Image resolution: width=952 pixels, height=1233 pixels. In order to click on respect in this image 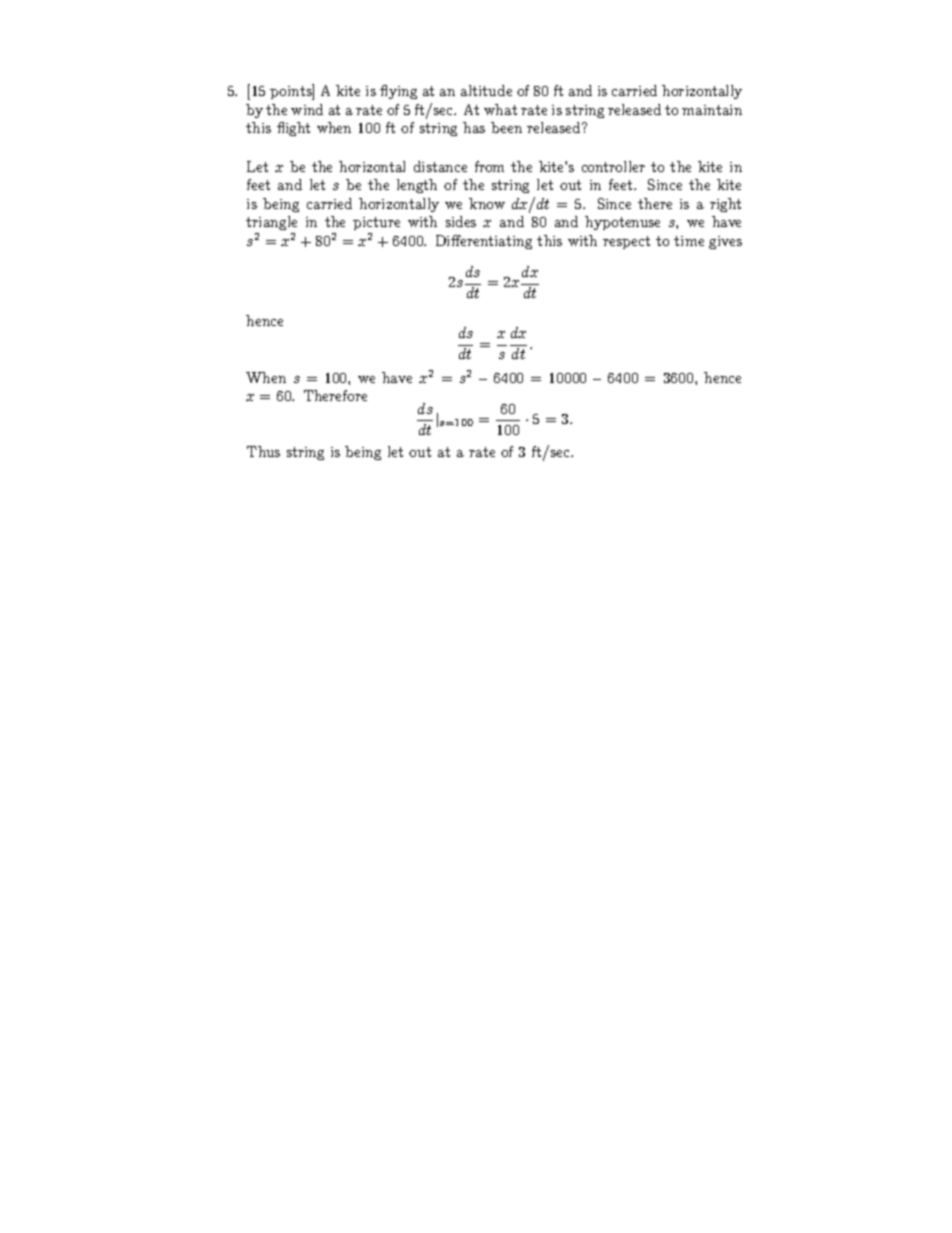, I will do `click(626, 242)`.
